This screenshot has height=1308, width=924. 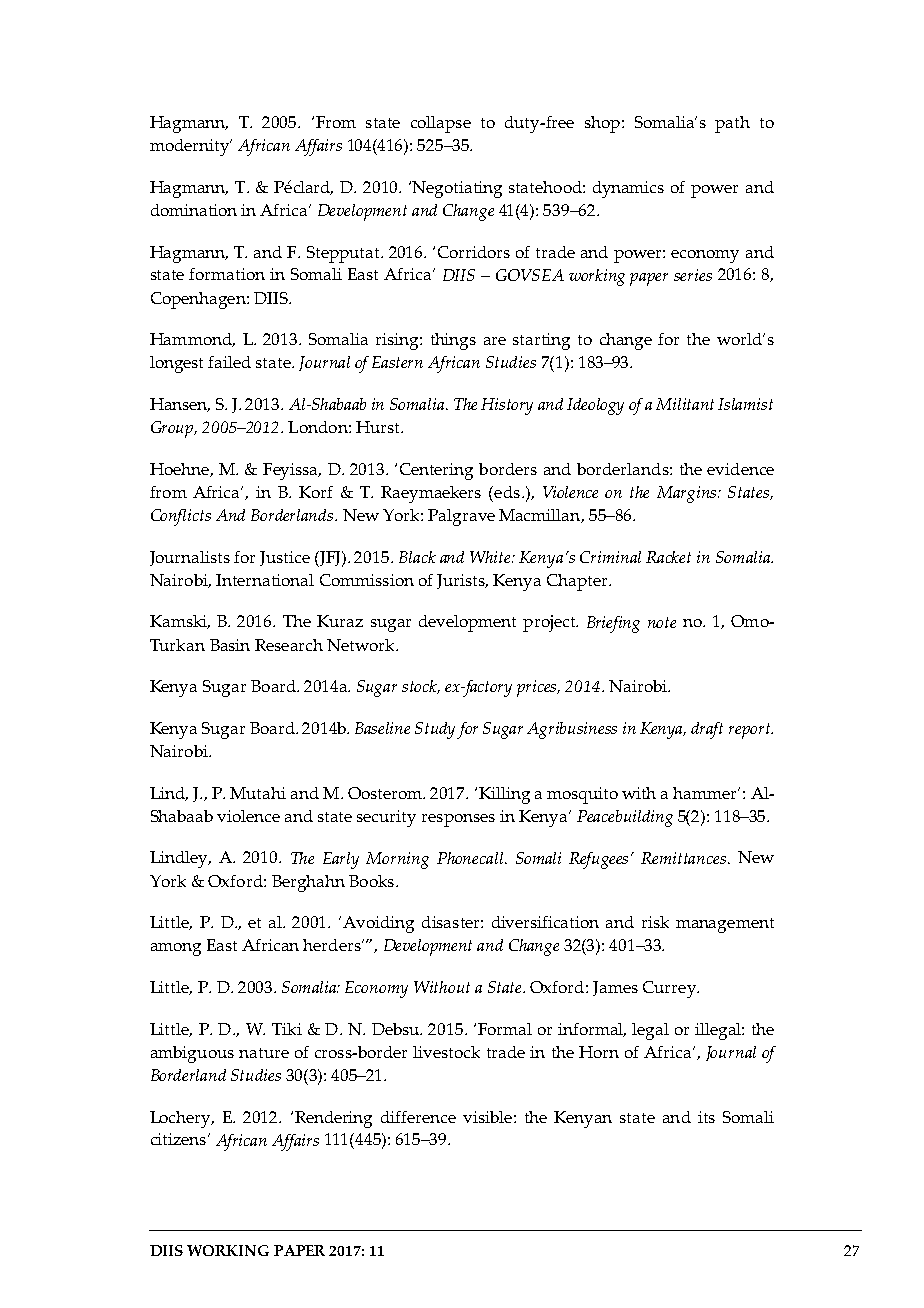 What do you see at coordinates (458, 820) in the screenshot?
I see `responses` at bounding box center [458, 820].
